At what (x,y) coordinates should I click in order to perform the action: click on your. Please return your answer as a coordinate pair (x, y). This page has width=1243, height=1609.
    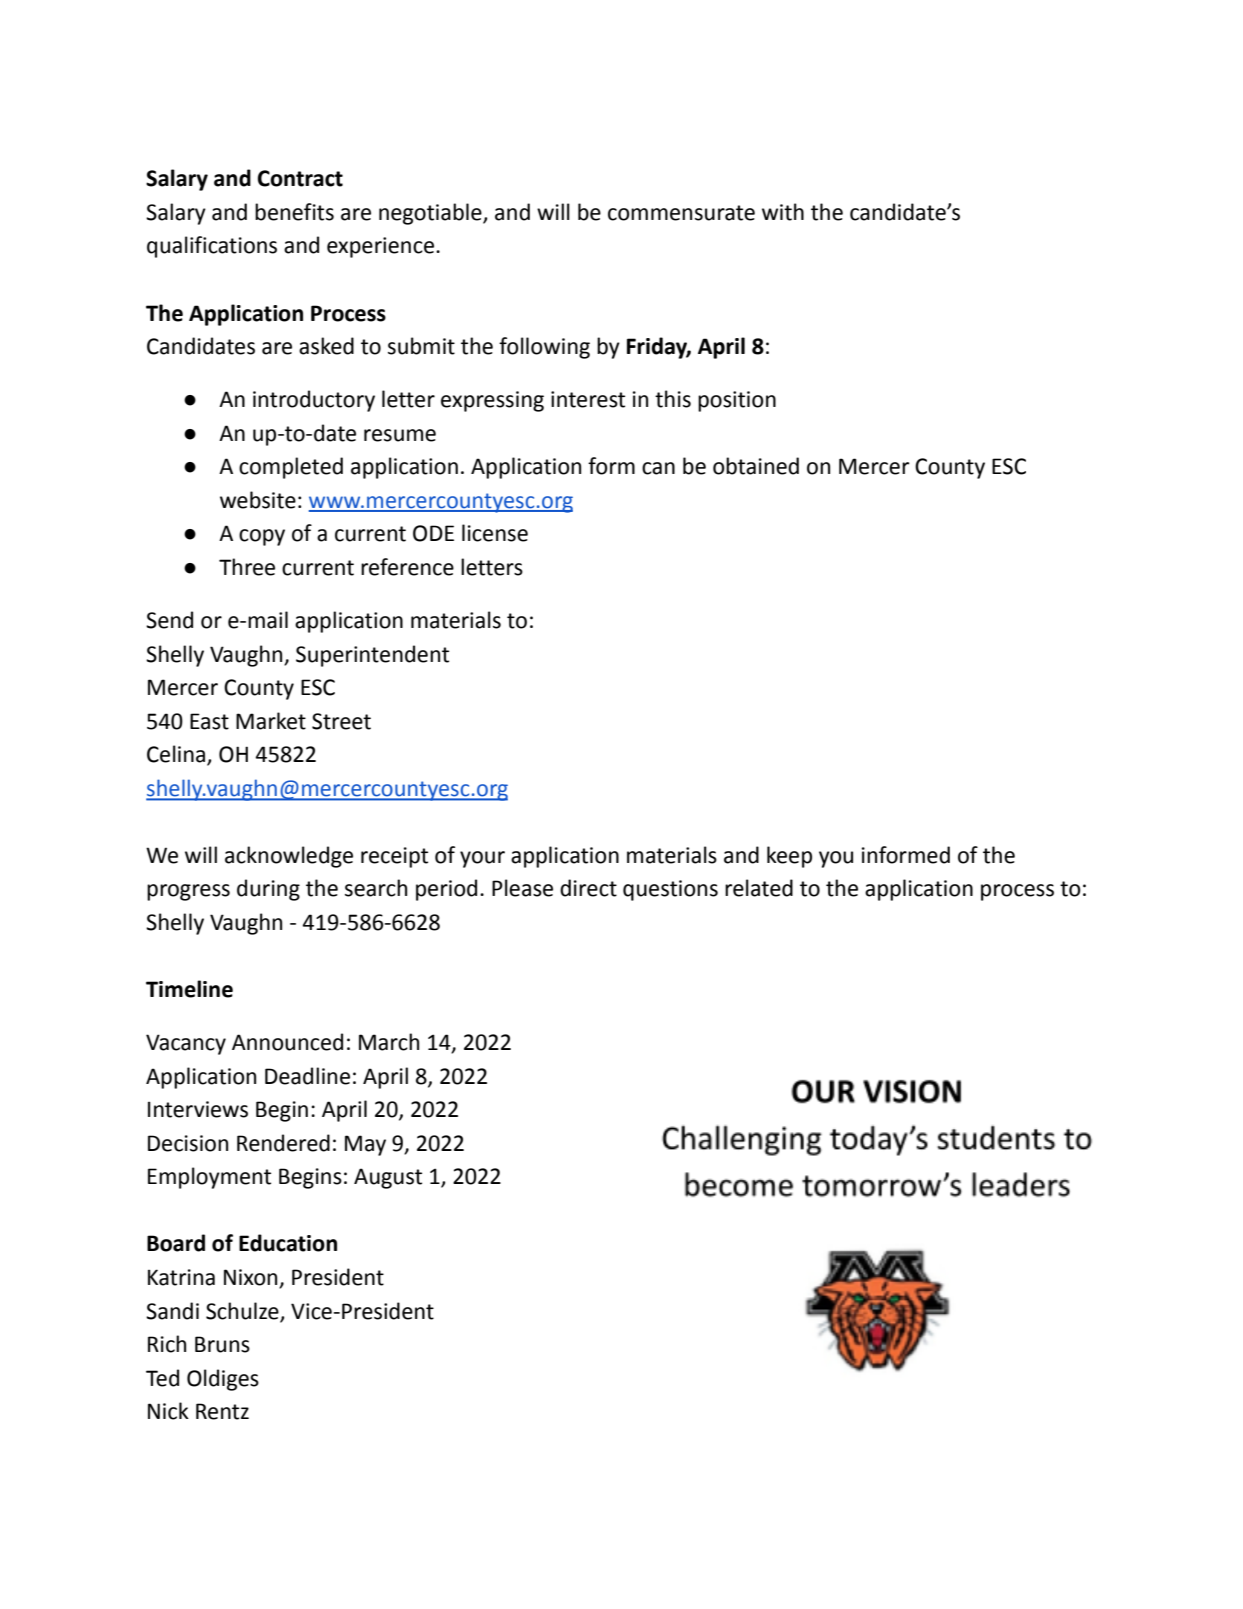
    Looking at the image, I should click on (482, 859).
